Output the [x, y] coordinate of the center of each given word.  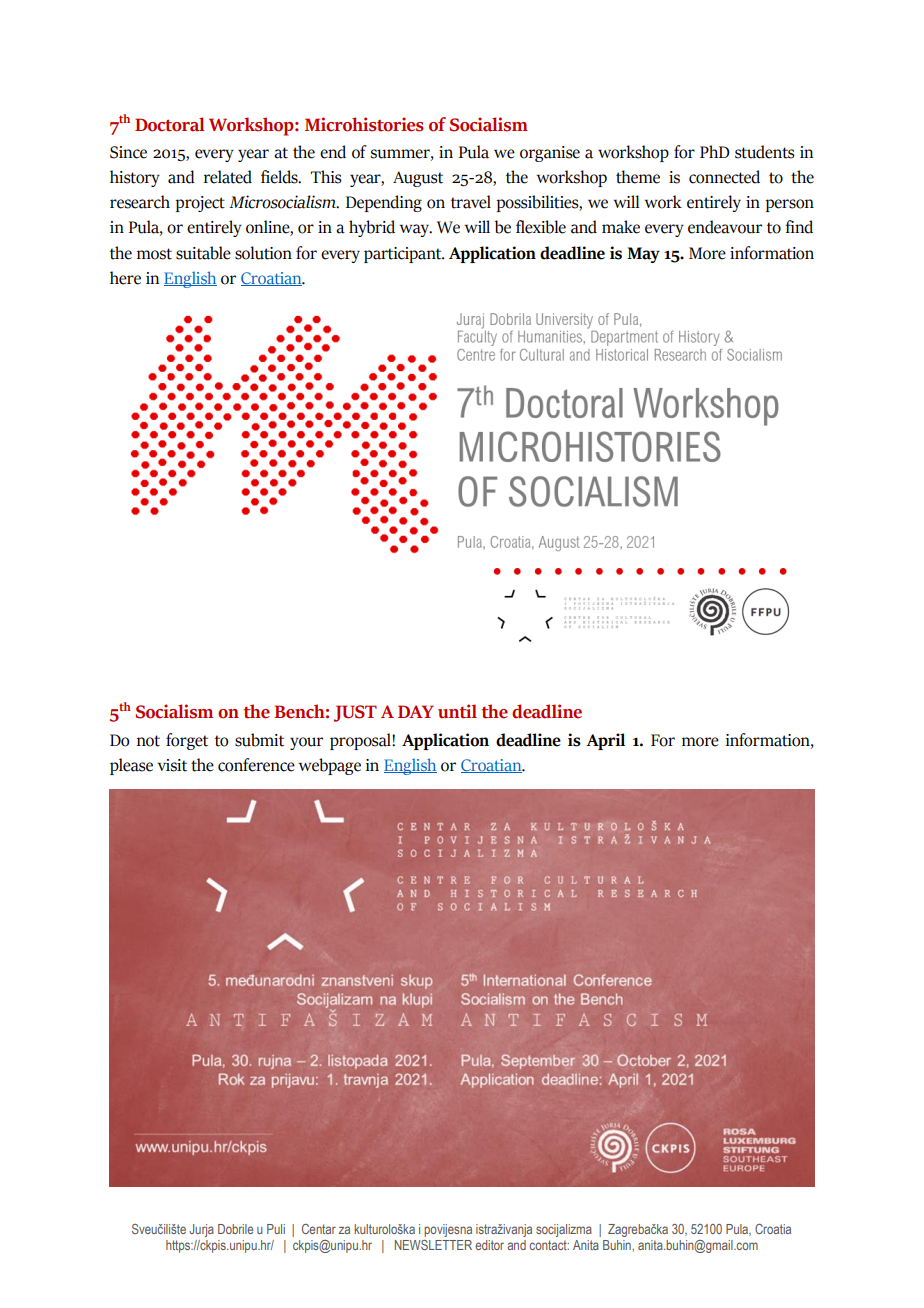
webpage [330, 766]
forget [187, 741]
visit [172, 765]
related [228, 177]
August [418, 179]
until [457, 711]
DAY [416, 711]
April [605, 741]
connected [724, 177]
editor [489, 1245]
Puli [276, 1229]
